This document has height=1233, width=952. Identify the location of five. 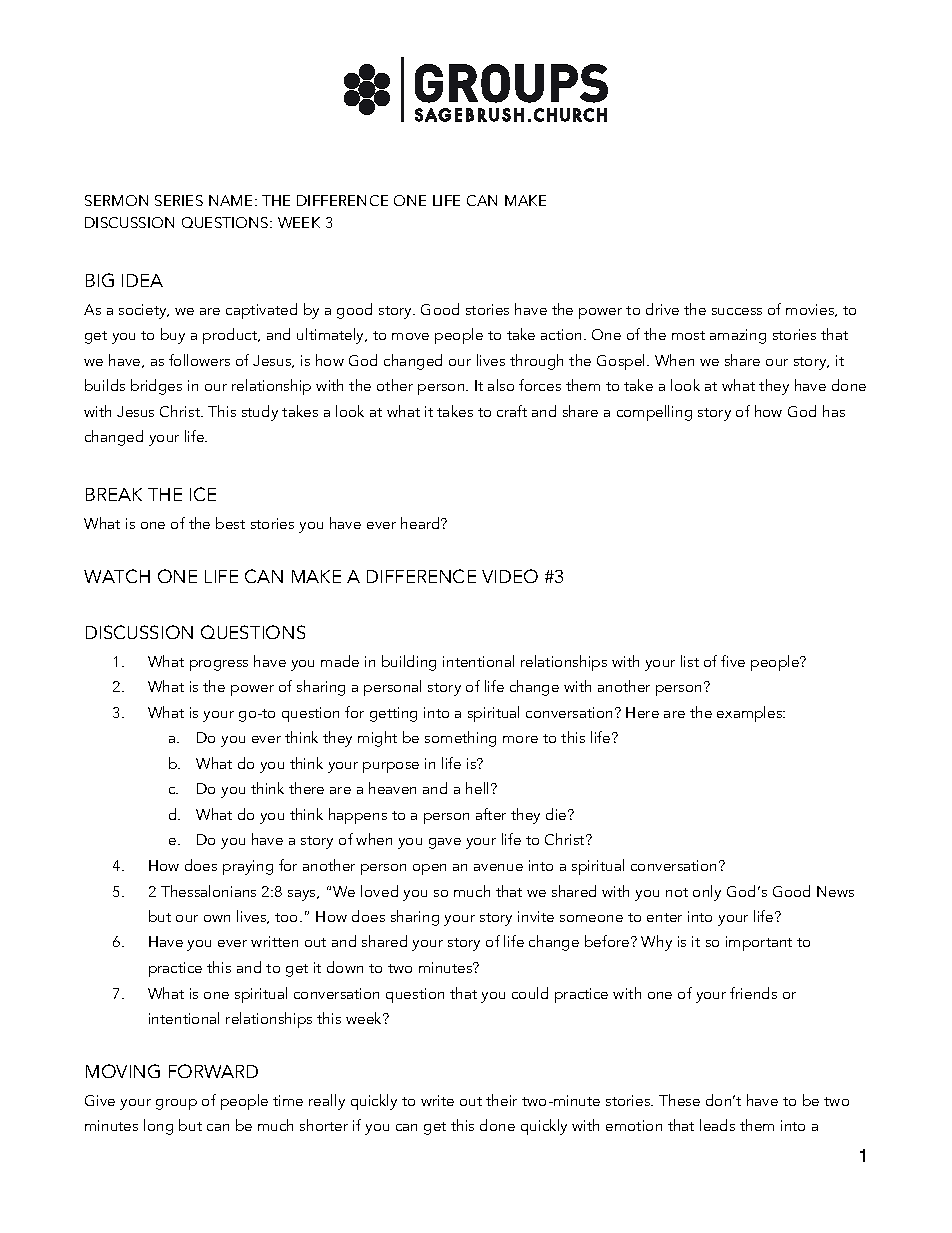
(733, 661).
